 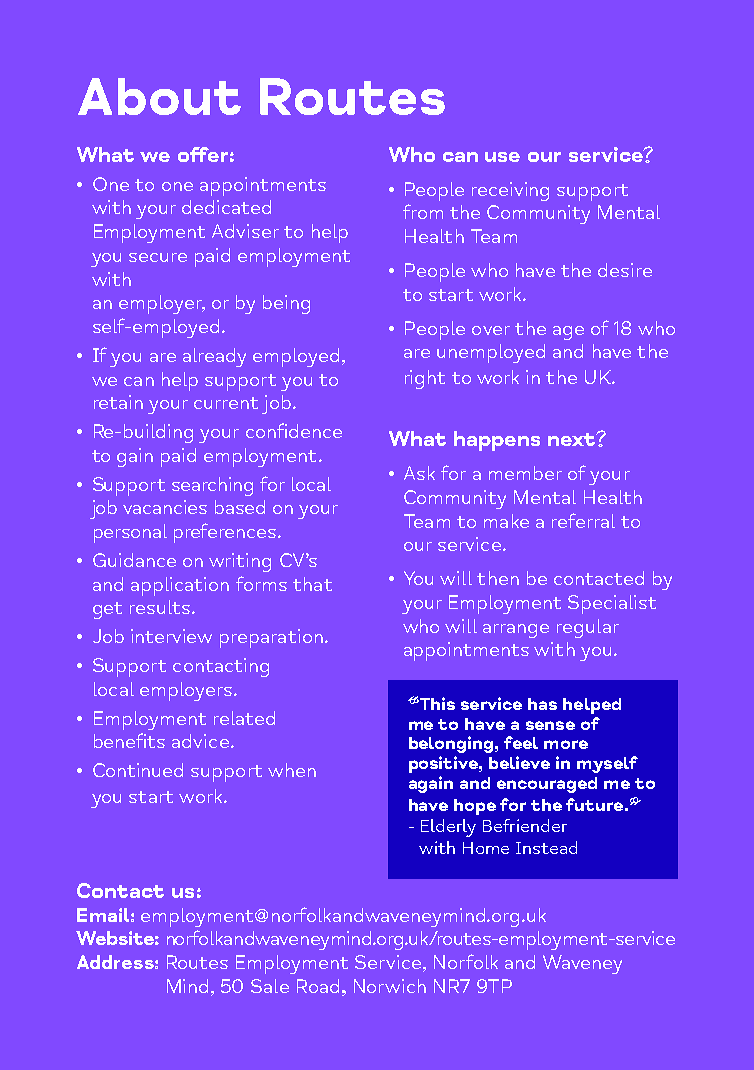 What do you see at coordinates (502, 157) in the screenshot?
I see `use` at bounding box center [502, 157].
